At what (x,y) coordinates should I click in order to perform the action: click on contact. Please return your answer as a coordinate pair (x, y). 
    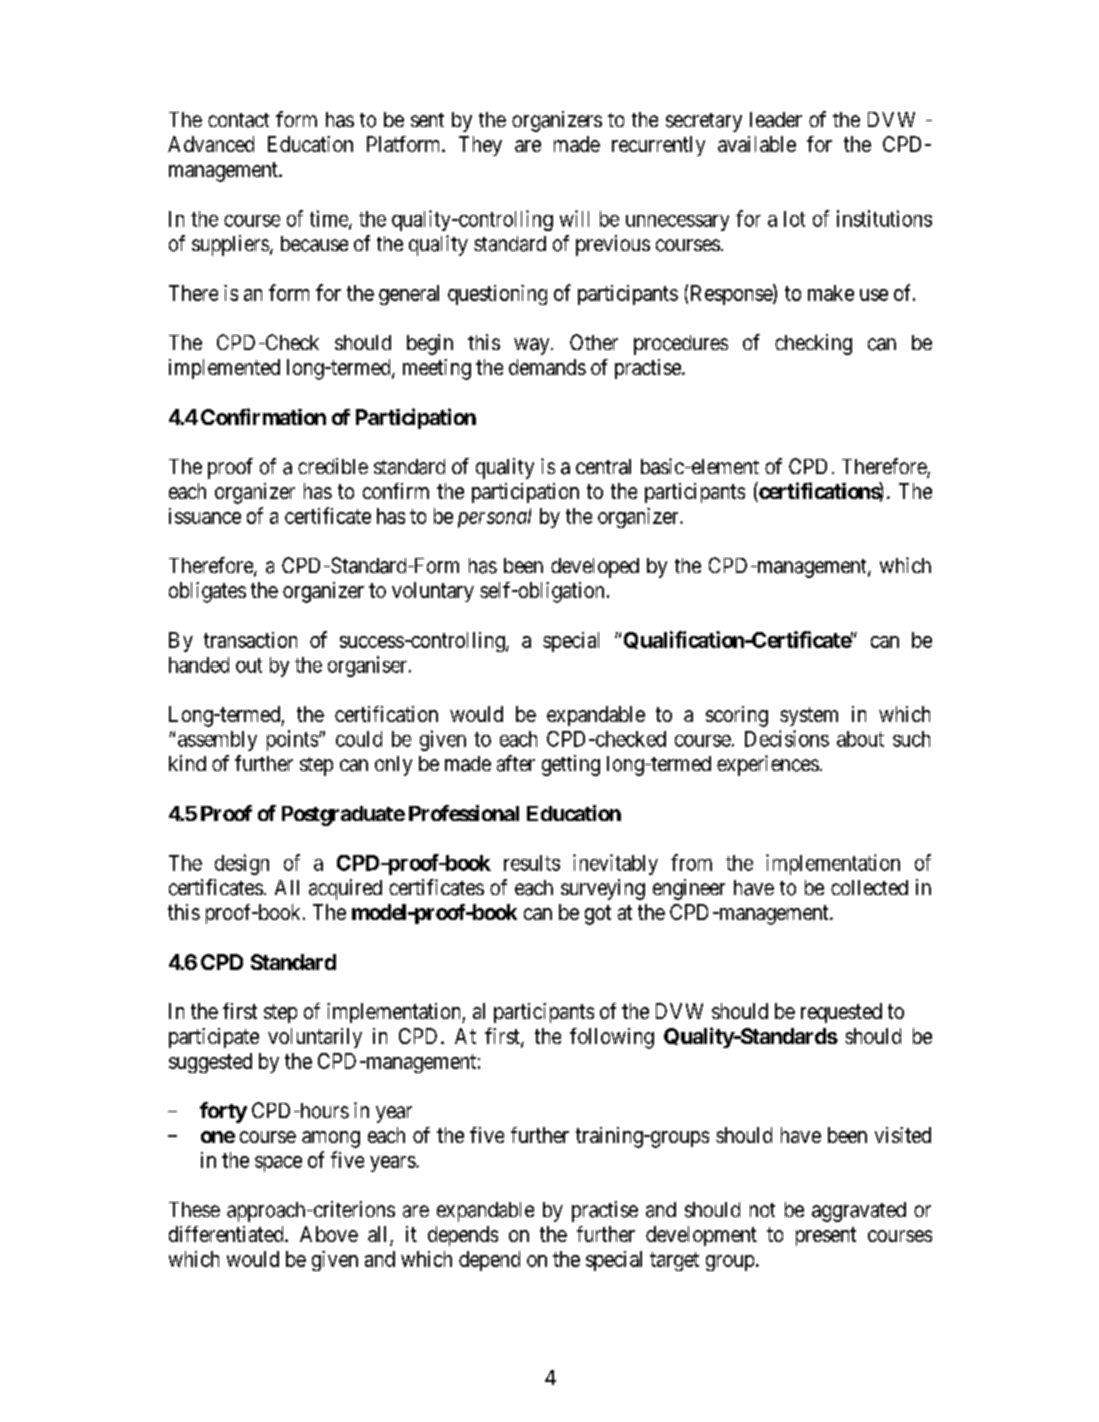
    Looking at the image, I should click on (238, 120).
